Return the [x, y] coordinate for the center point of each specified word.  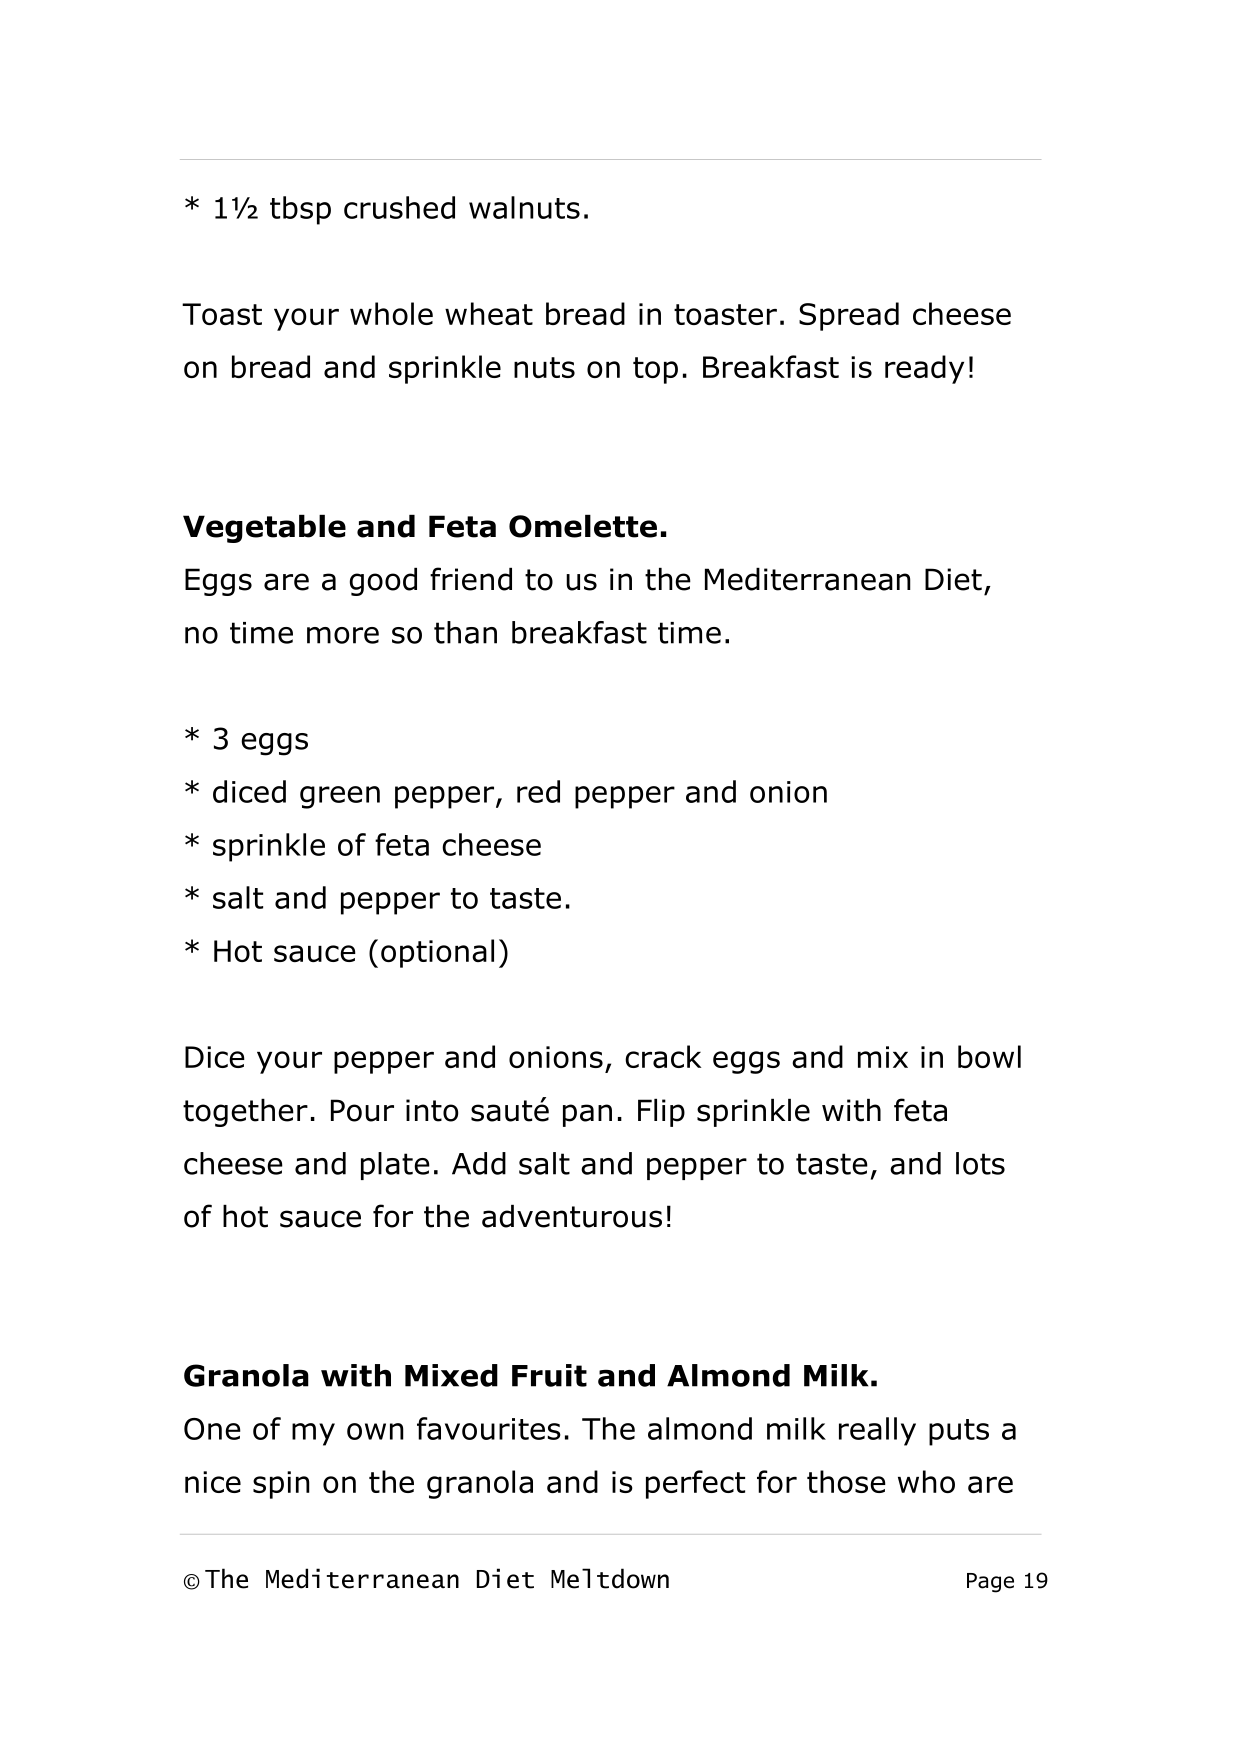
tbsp [300, 210]
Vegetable [264, 529]
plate [395, 1166]
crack [663, 1056]
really [877, 1431]
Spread [849, 316]
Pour [362, 1110]
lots [980, 1163]
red [538, 791]
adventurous [572, 1216]
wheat [489, 313]
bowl [989, 1056]
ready [924, 369]
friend [471, 579]
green [340, 797]
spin [281, 1485]
